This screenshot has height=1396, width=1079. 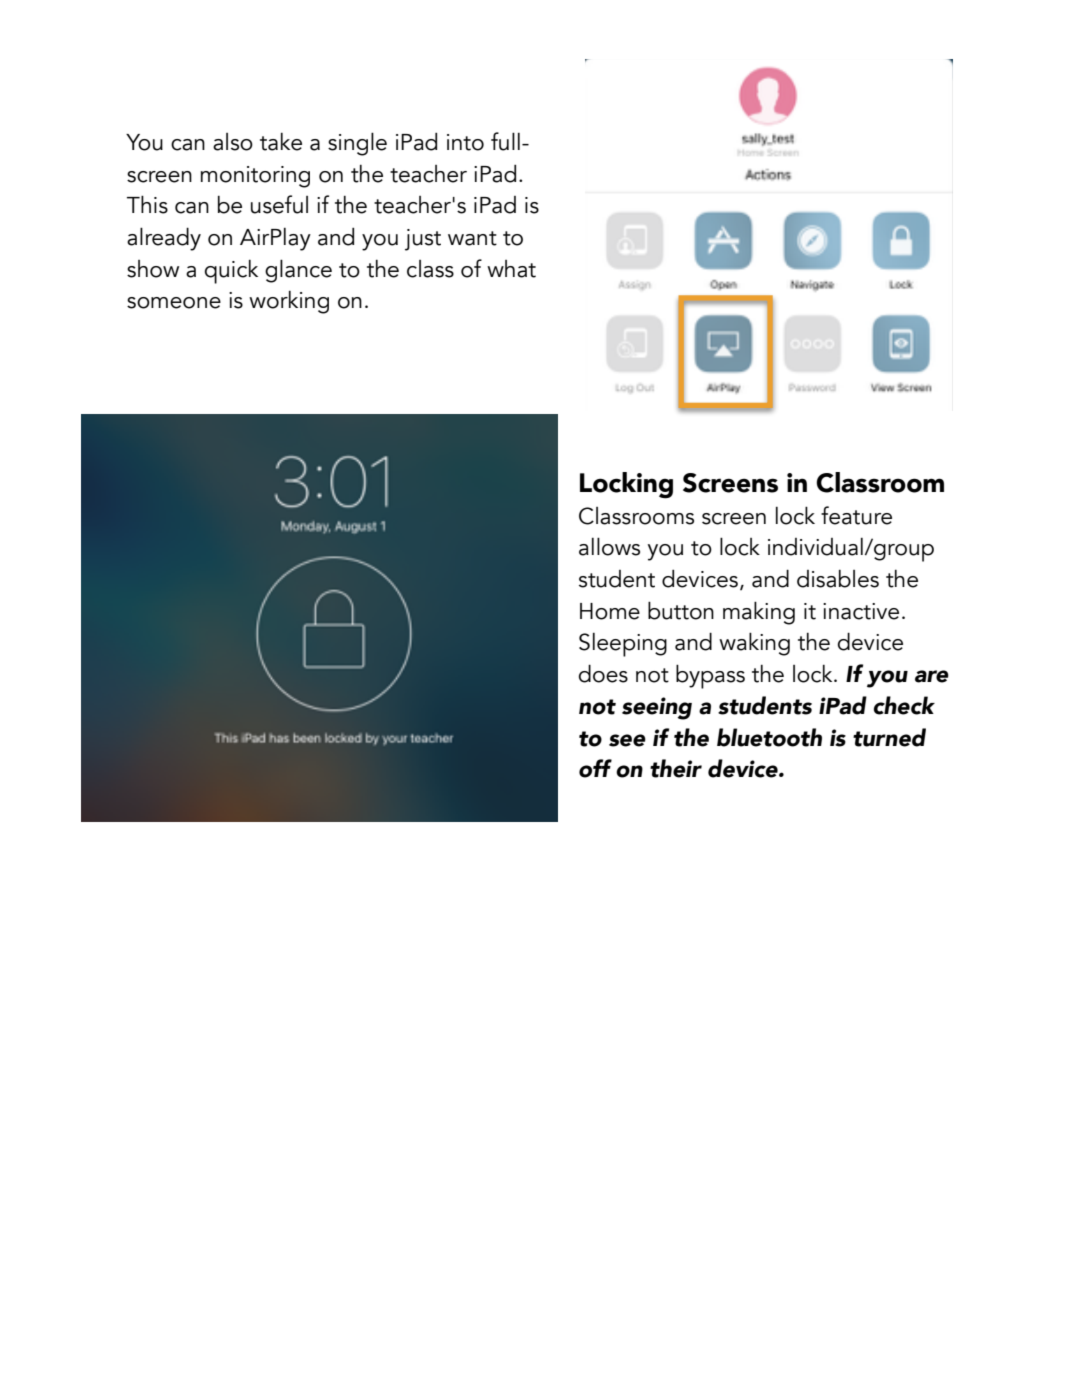 I want to click on disables, so click(x=838, y=579).
